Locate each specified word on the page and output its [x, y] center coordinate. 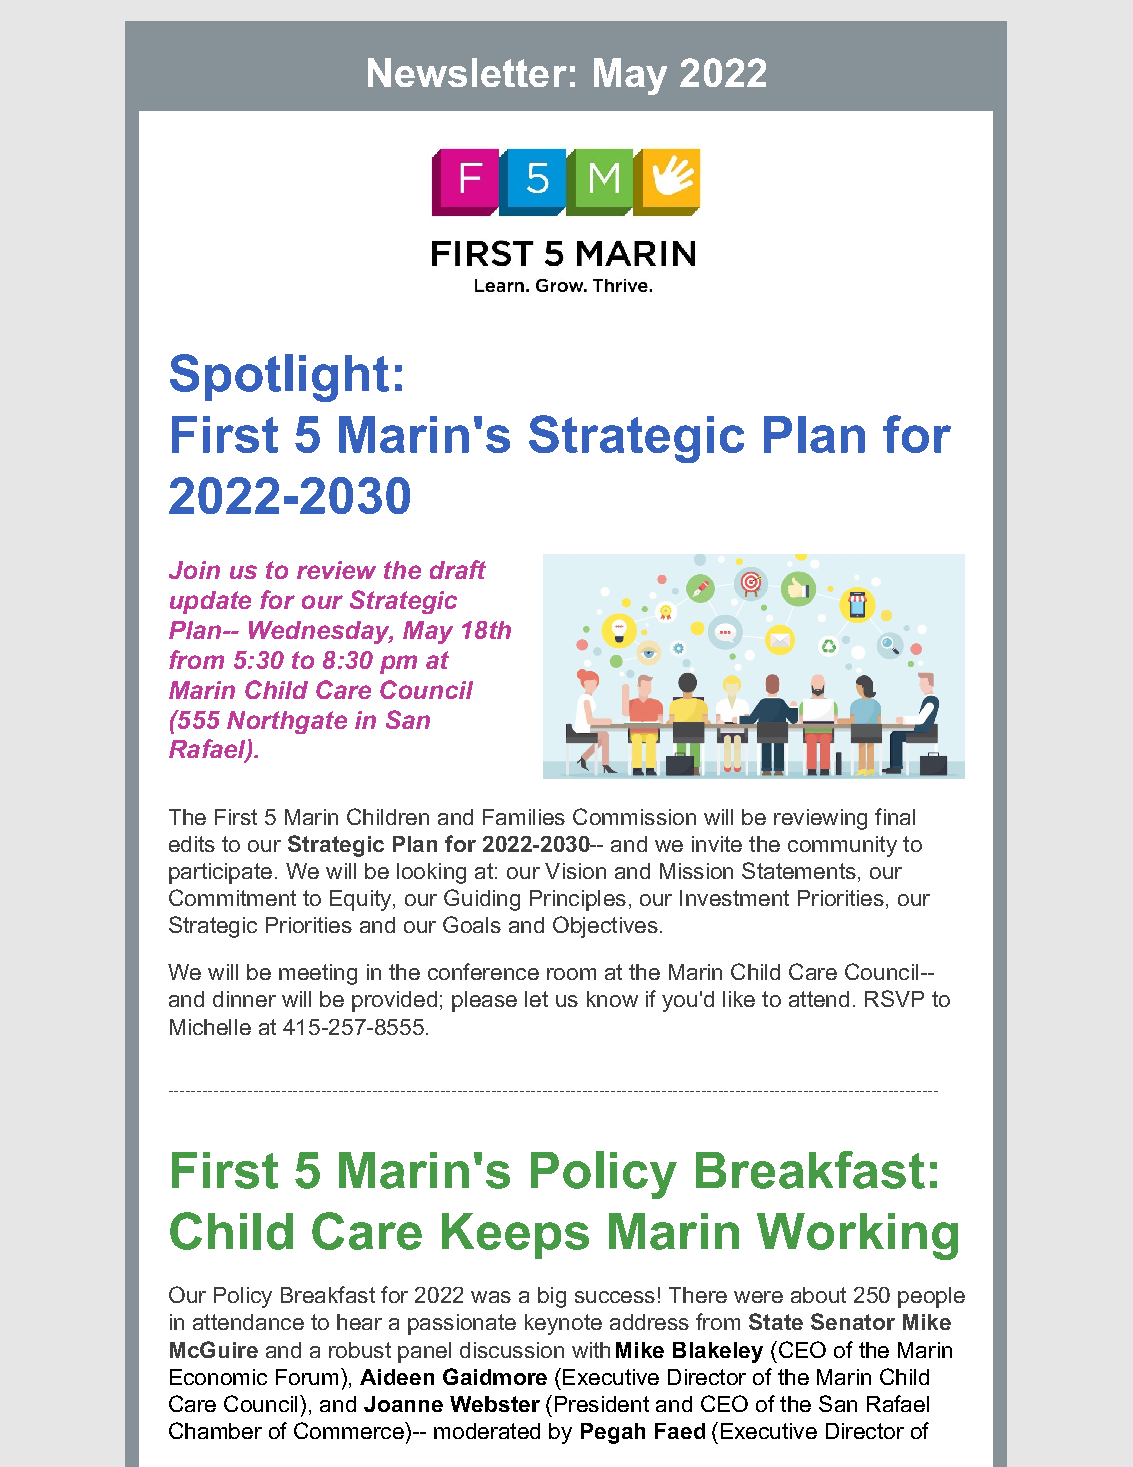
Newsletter [467, 72]
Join [194, 570]
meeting [318, 974]
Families [524, 817]
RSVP [894, 998]
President [602, 1404]
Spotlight [279, 378]
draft [458, 569]
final [895, 816]
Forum [307, 1377]
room [571, 974]
